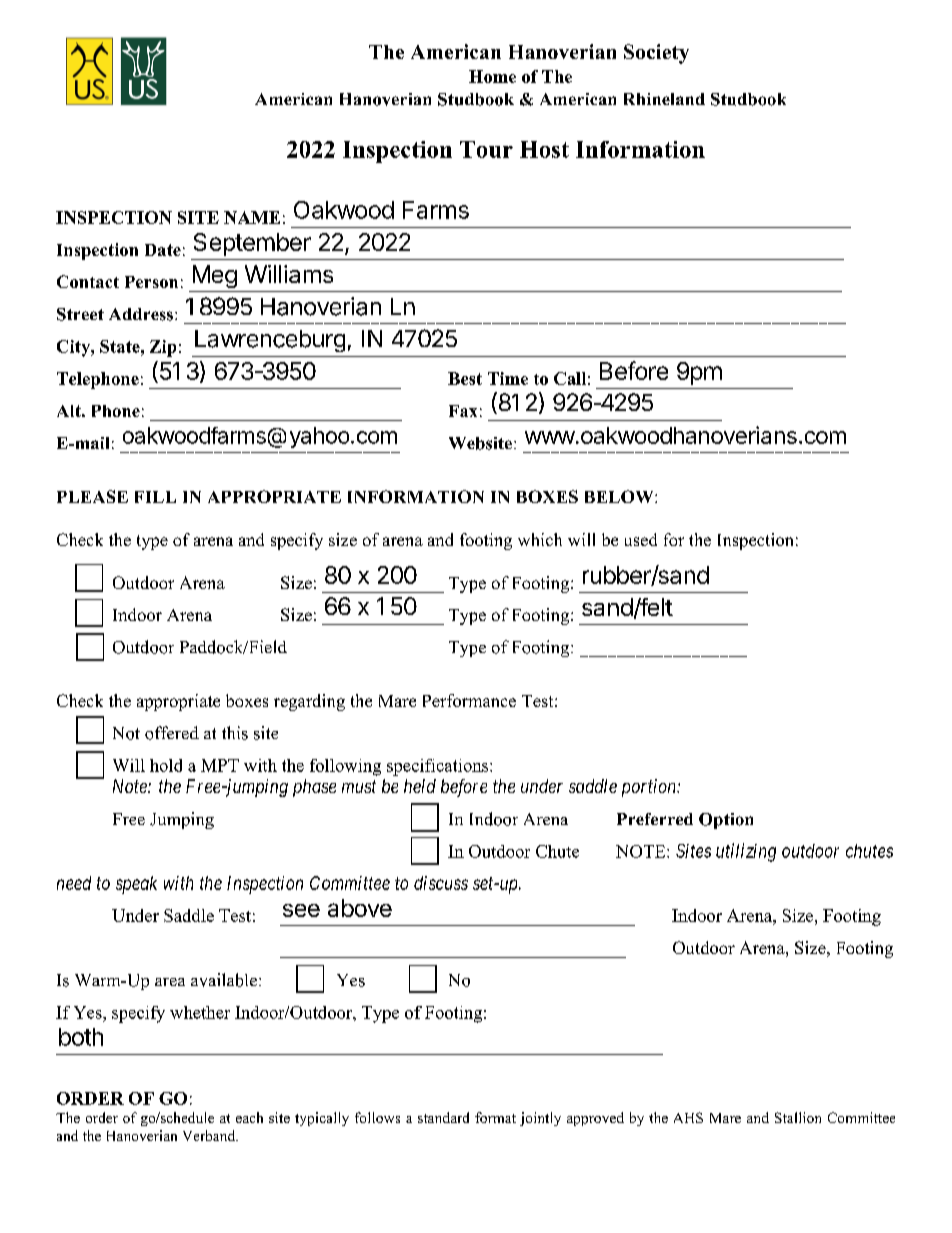  What do you see at coordinates (664, 99) in the screenshot?
I see `Rhineland` at bounding box center [664, 99].
